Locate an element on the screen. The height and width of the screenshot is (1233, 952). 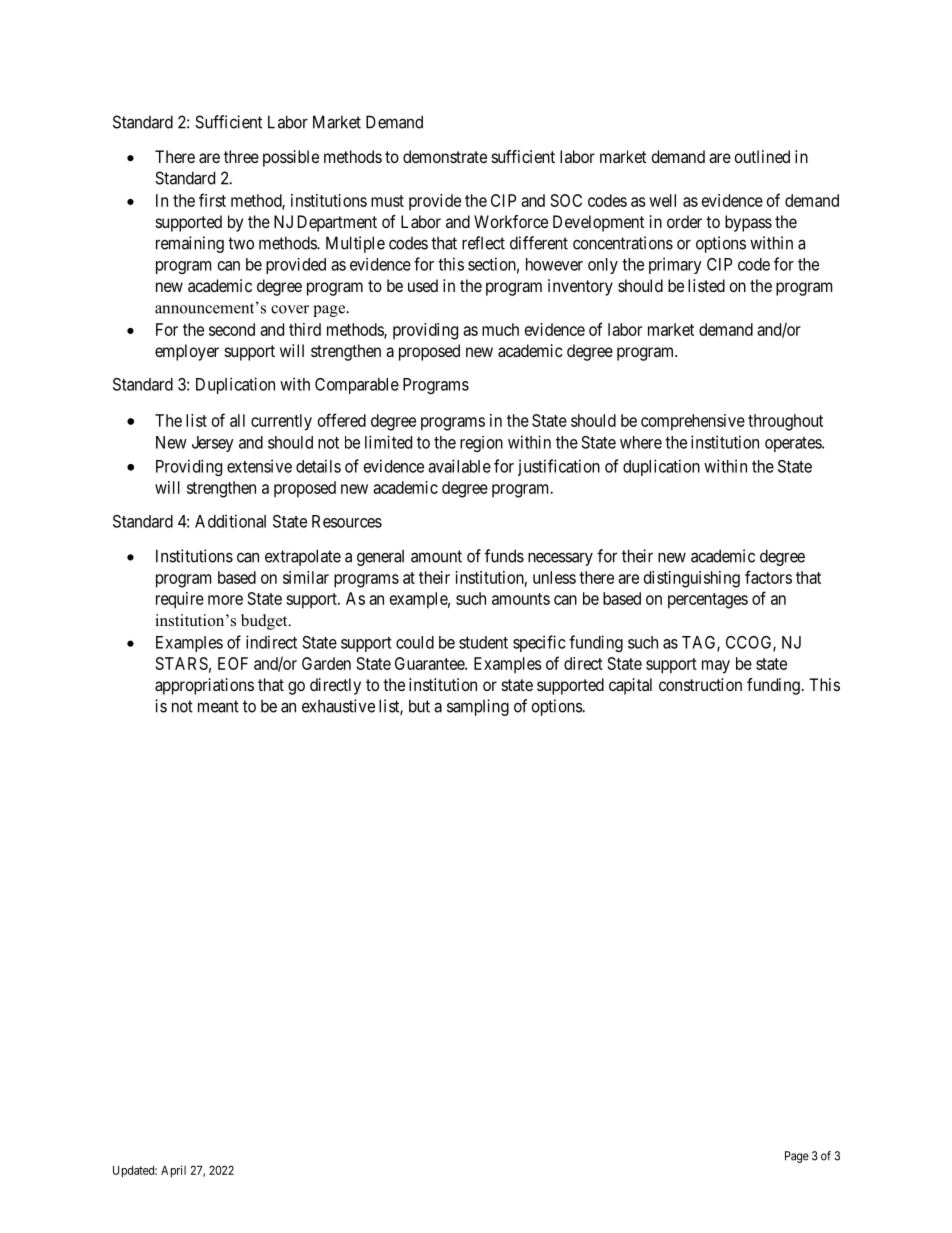
three is located at coordinates (241, 156).
